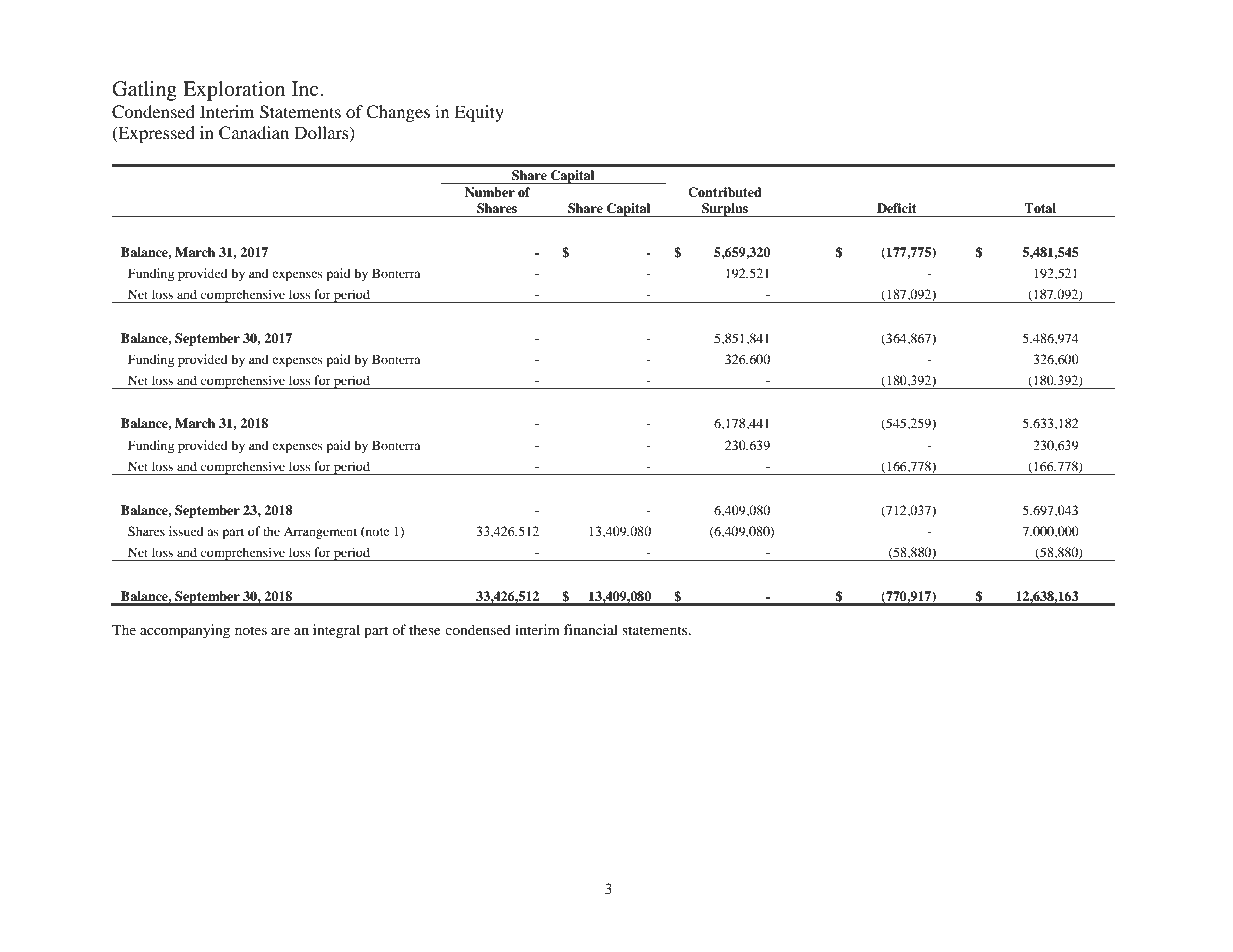 The height and width of the document is (952, 1233). Describe the element at coordinates (320, 533) in the document. I see `Arrangement` at that location.
